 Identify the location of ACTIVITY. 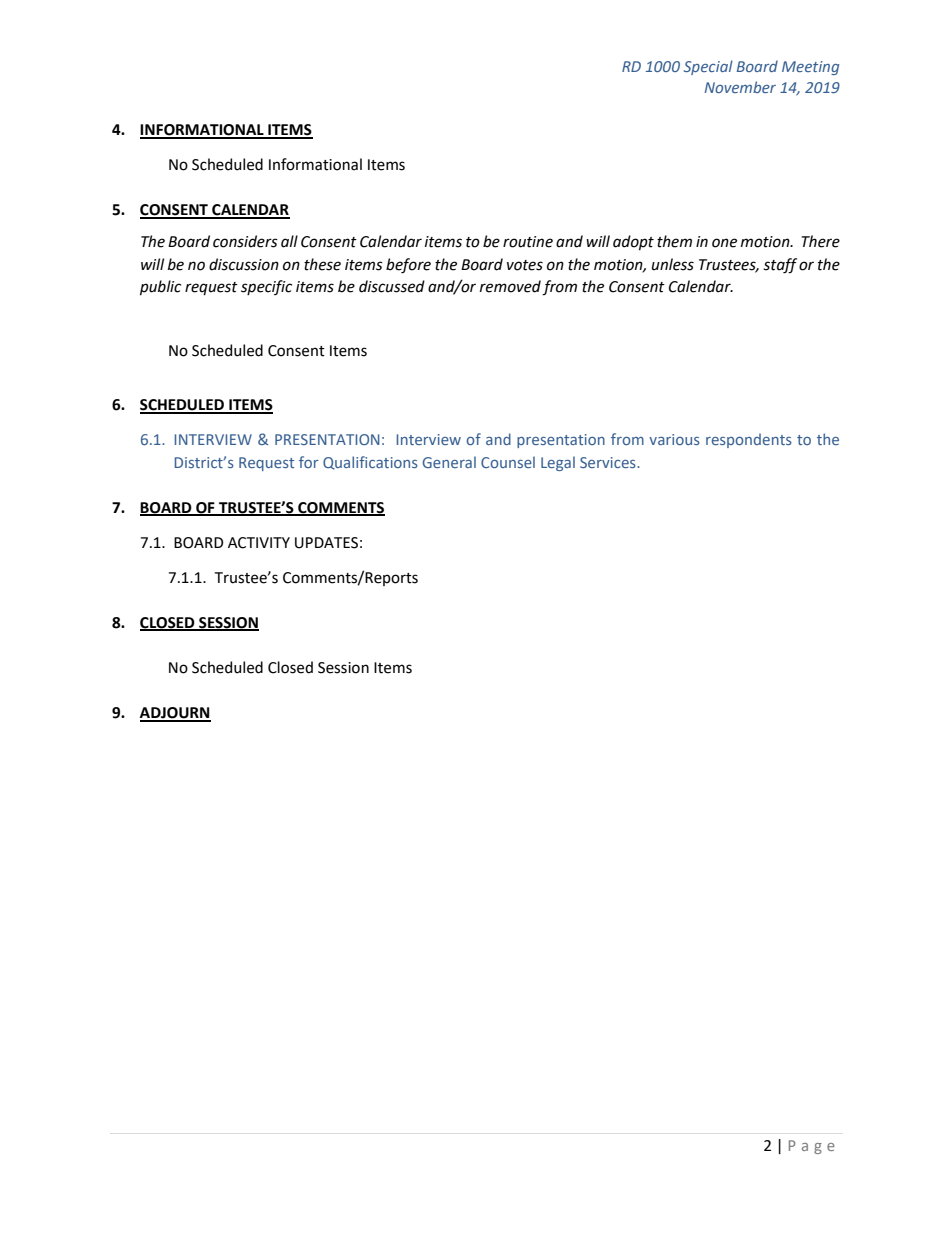
(259, 543).
